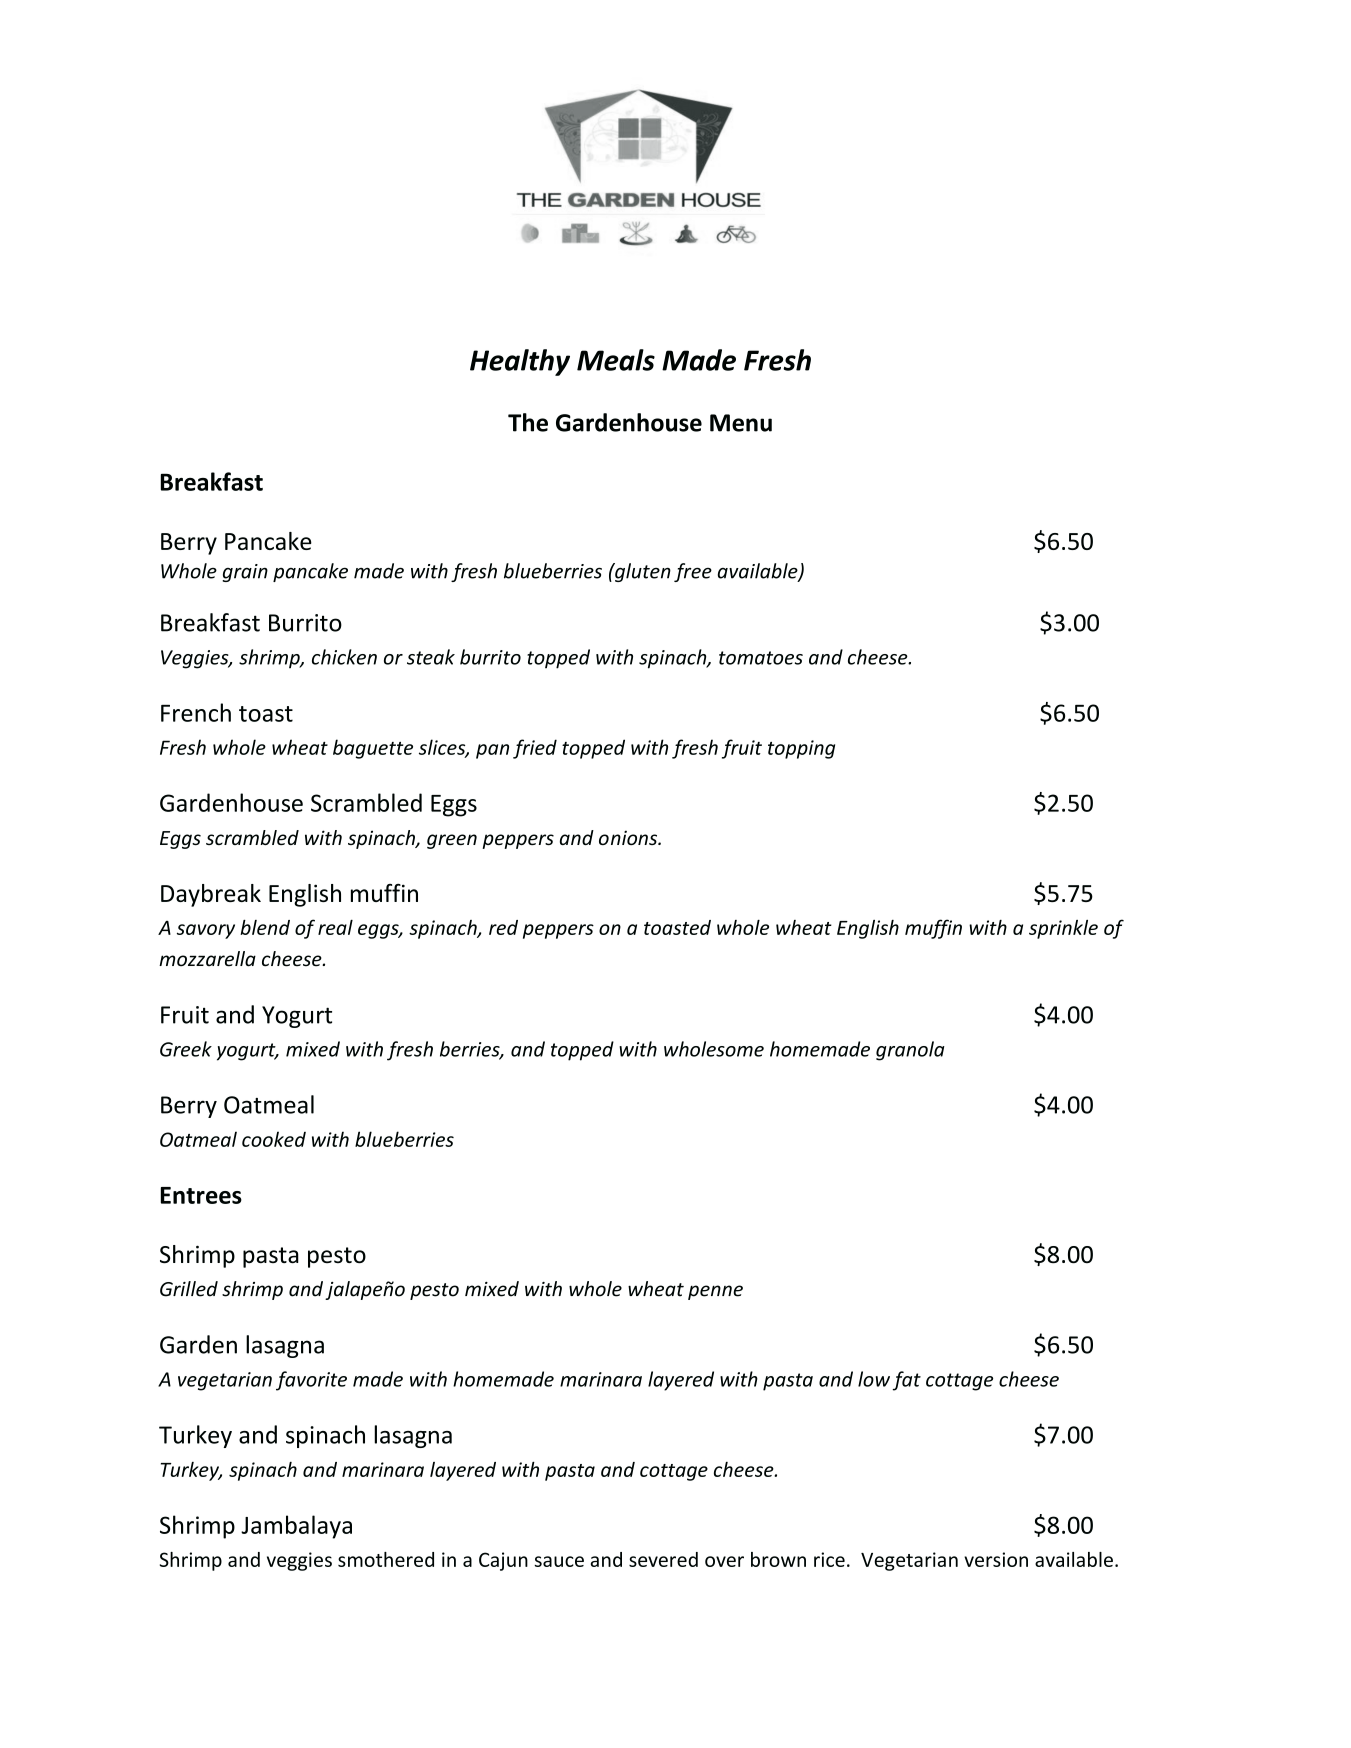 This screenshot has width=1351, height=1748. Describe the element at coordinates (520, 362) in the screenshot. I see `Healthy` at that location.
